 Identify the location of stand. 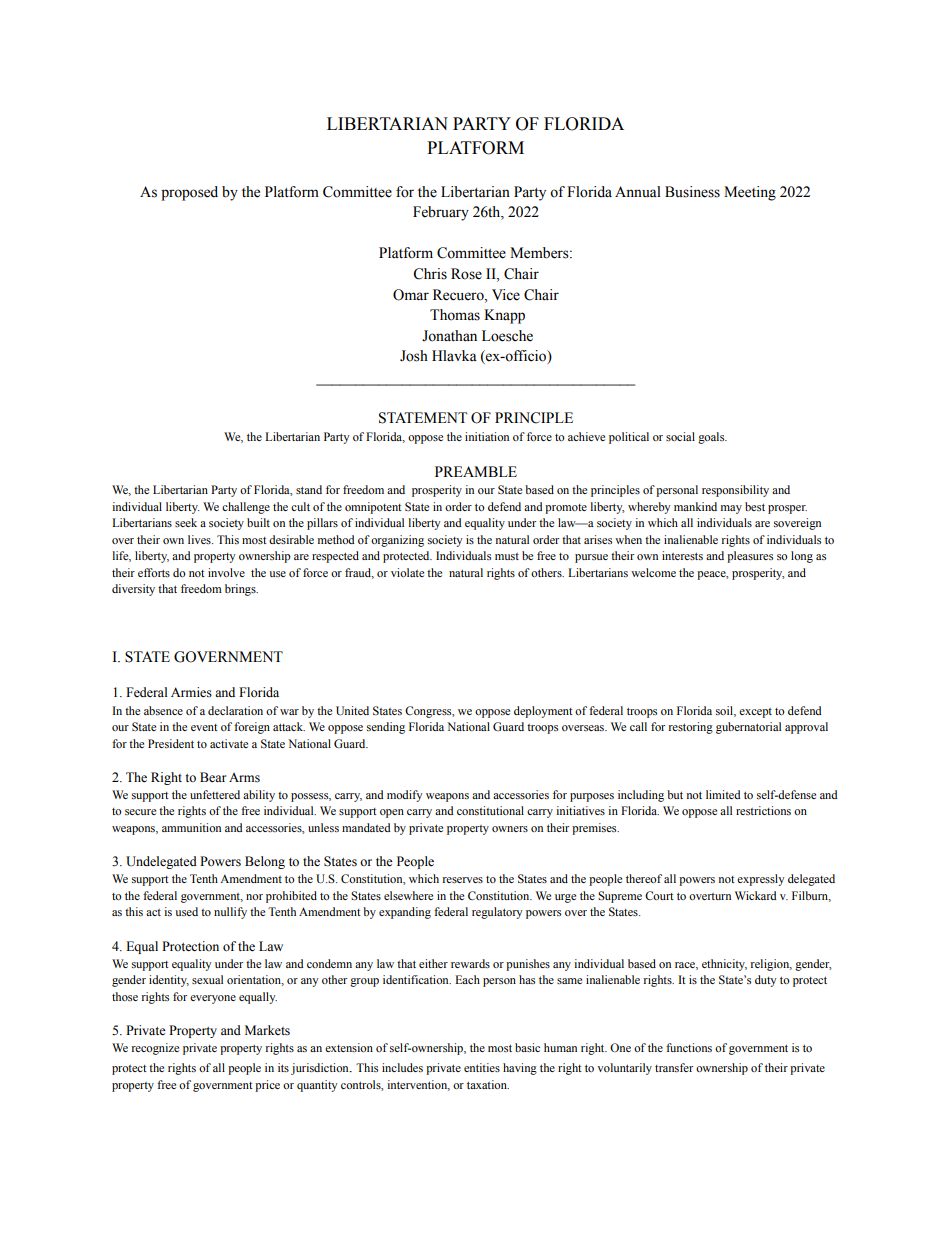
(309, 489).
